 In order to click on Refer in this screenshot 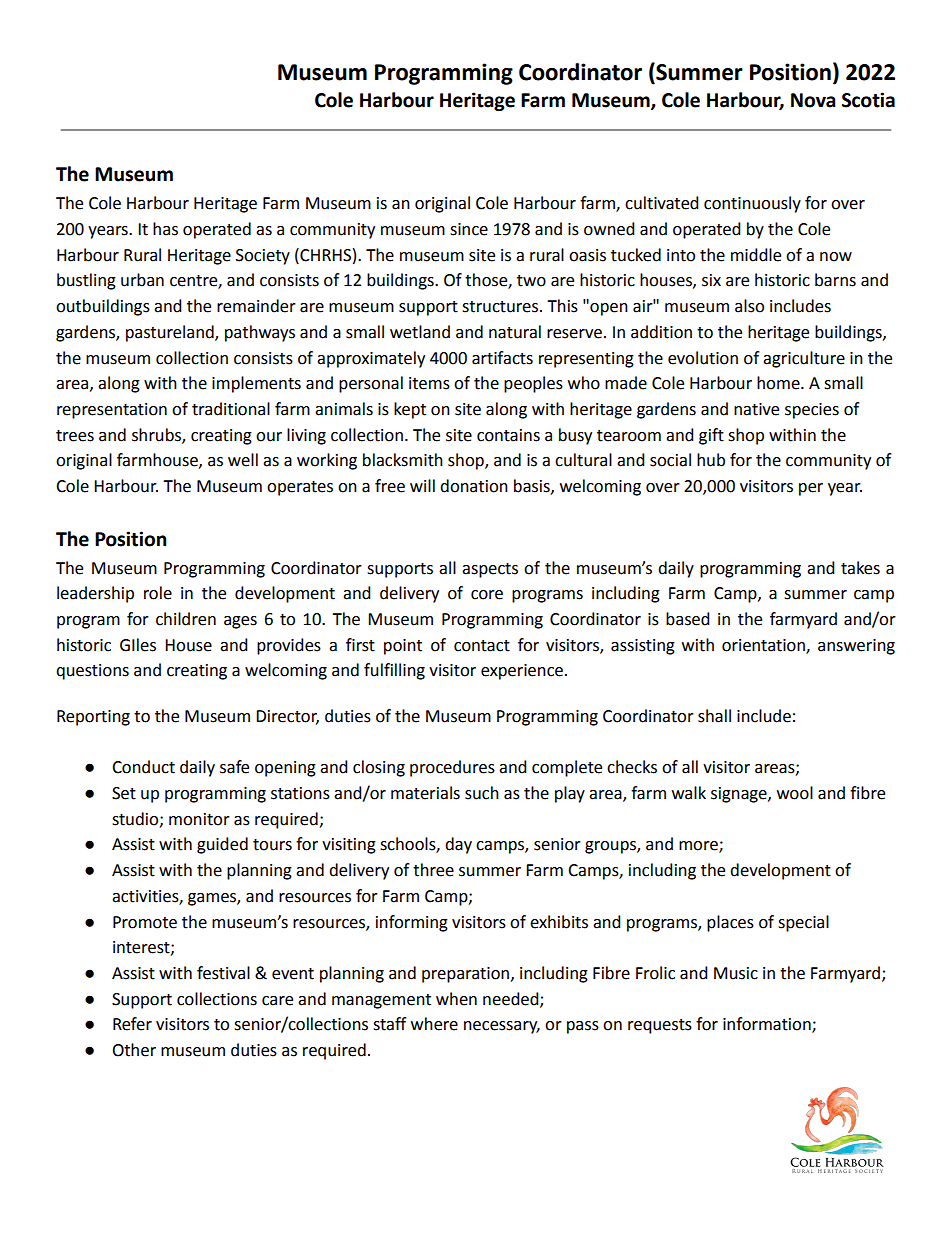, I will do `click(132, 1024)`.
